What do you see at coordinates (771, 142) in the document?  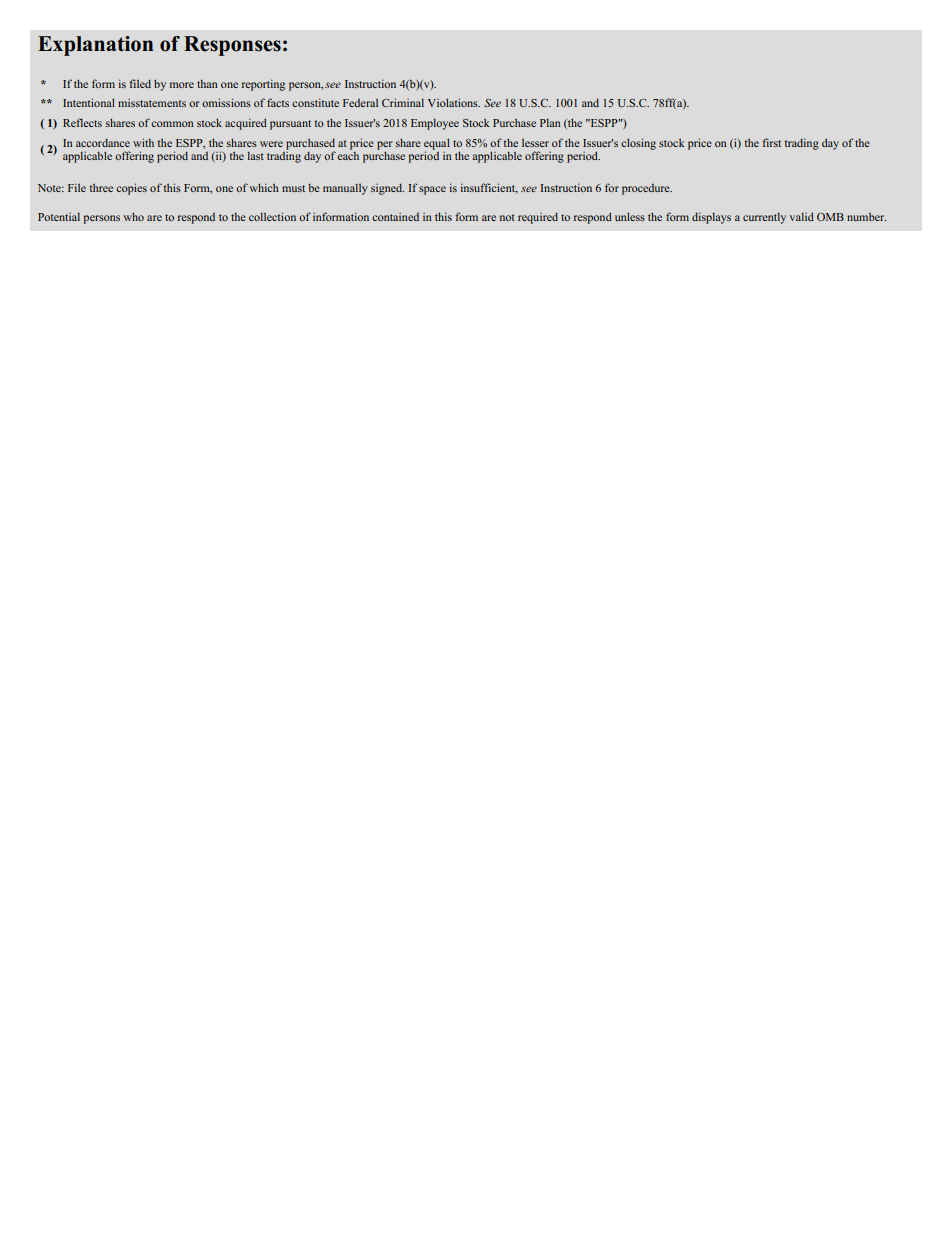 I see `first` at bounding box center [771, 142].
